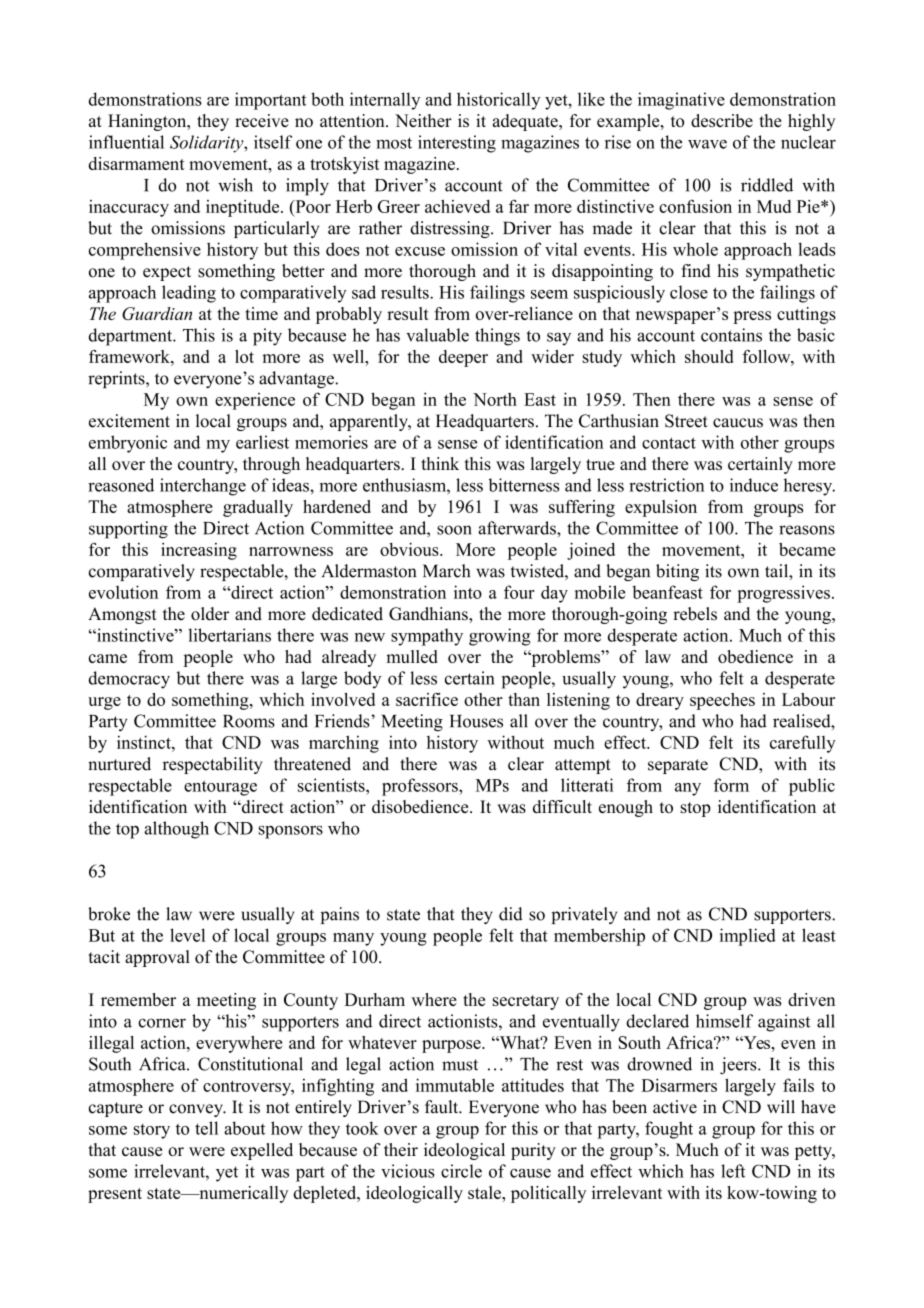 The width and height of the image is (924, 1308). What do you see at coordinates (427, 637) in the image?
I see `sympathy` at bounding box center [427, 637].
